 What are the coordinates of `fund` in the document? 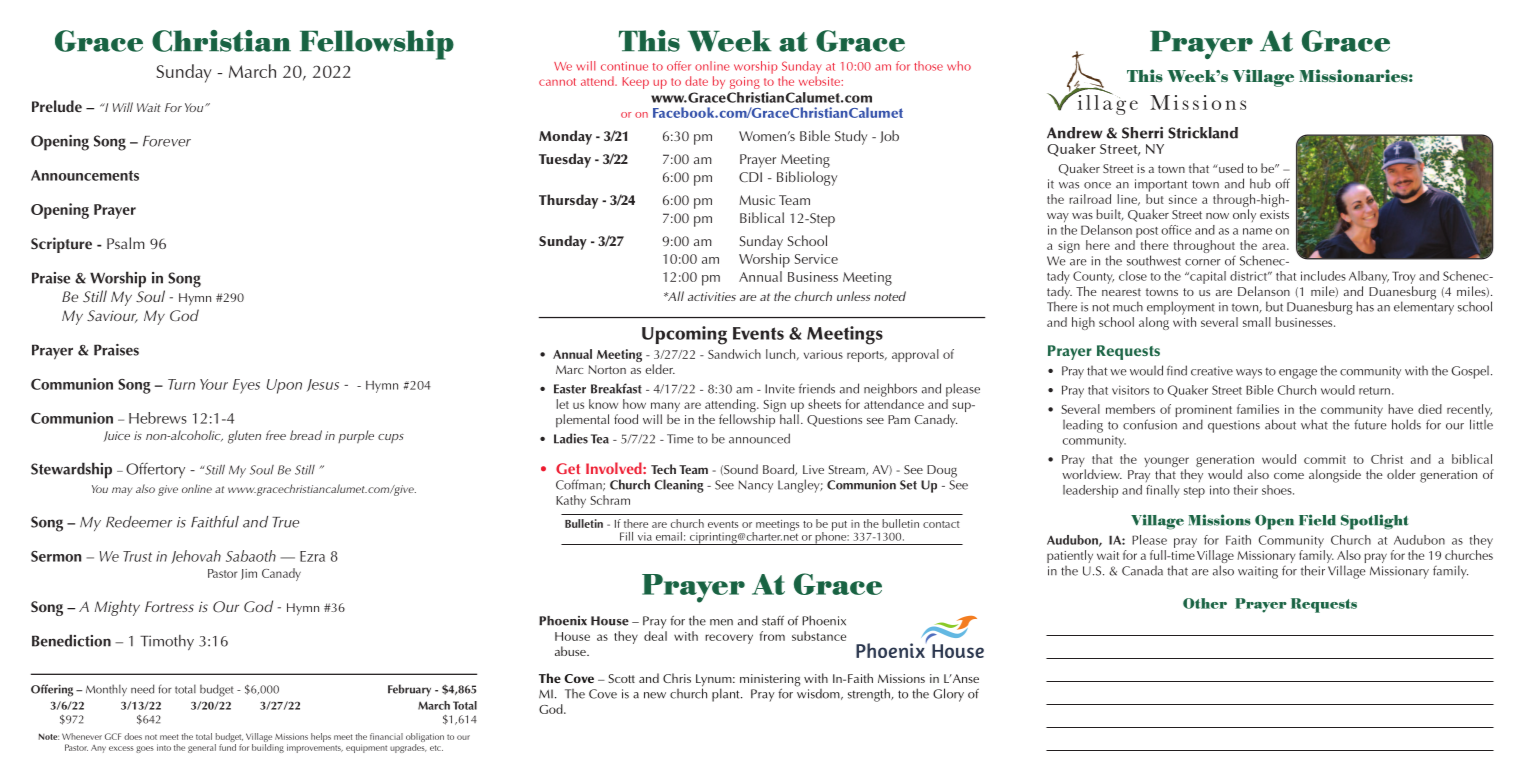 It's located at (227, 747).
